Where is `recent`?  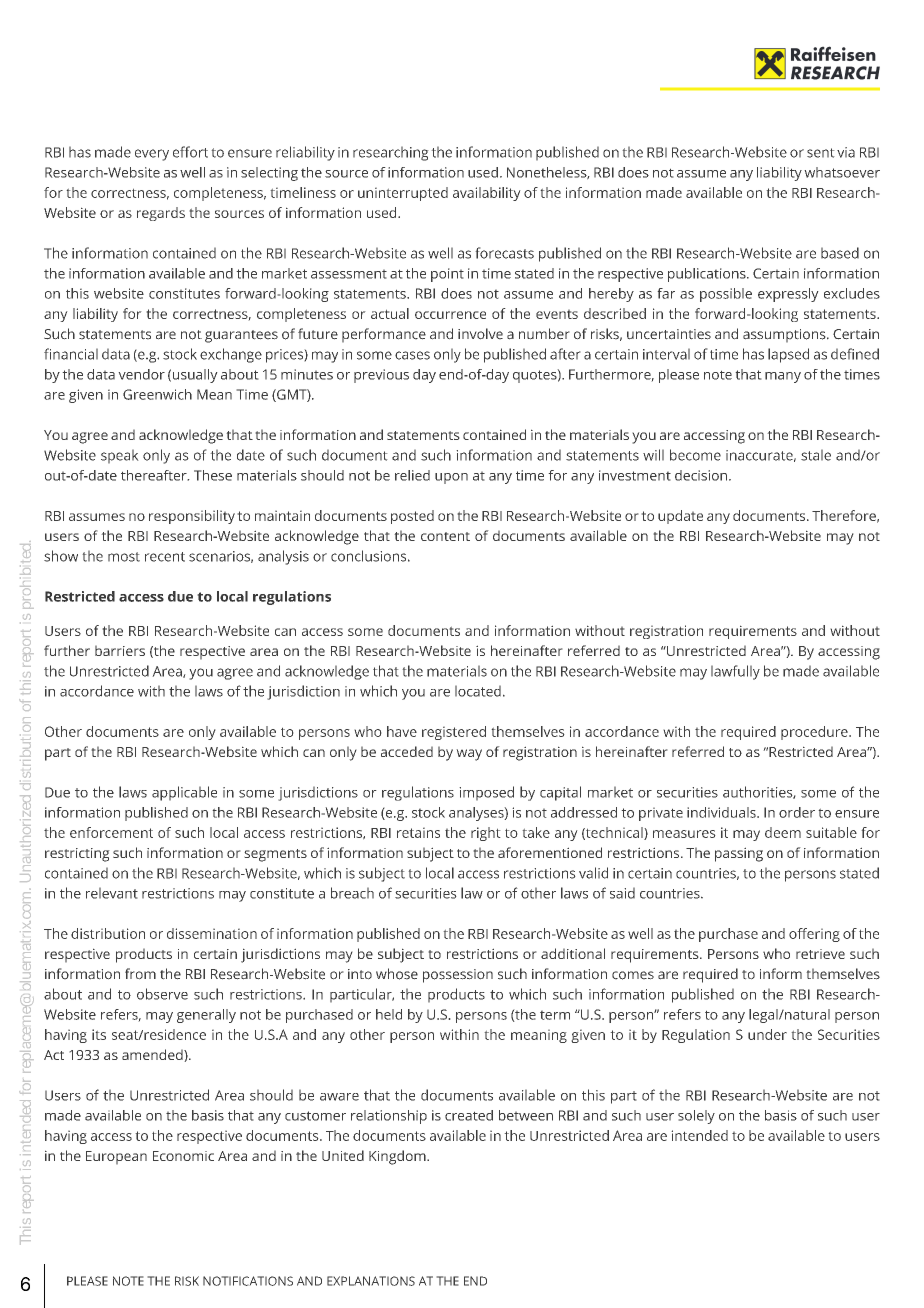 recent is located at coordinates (165, 557).
